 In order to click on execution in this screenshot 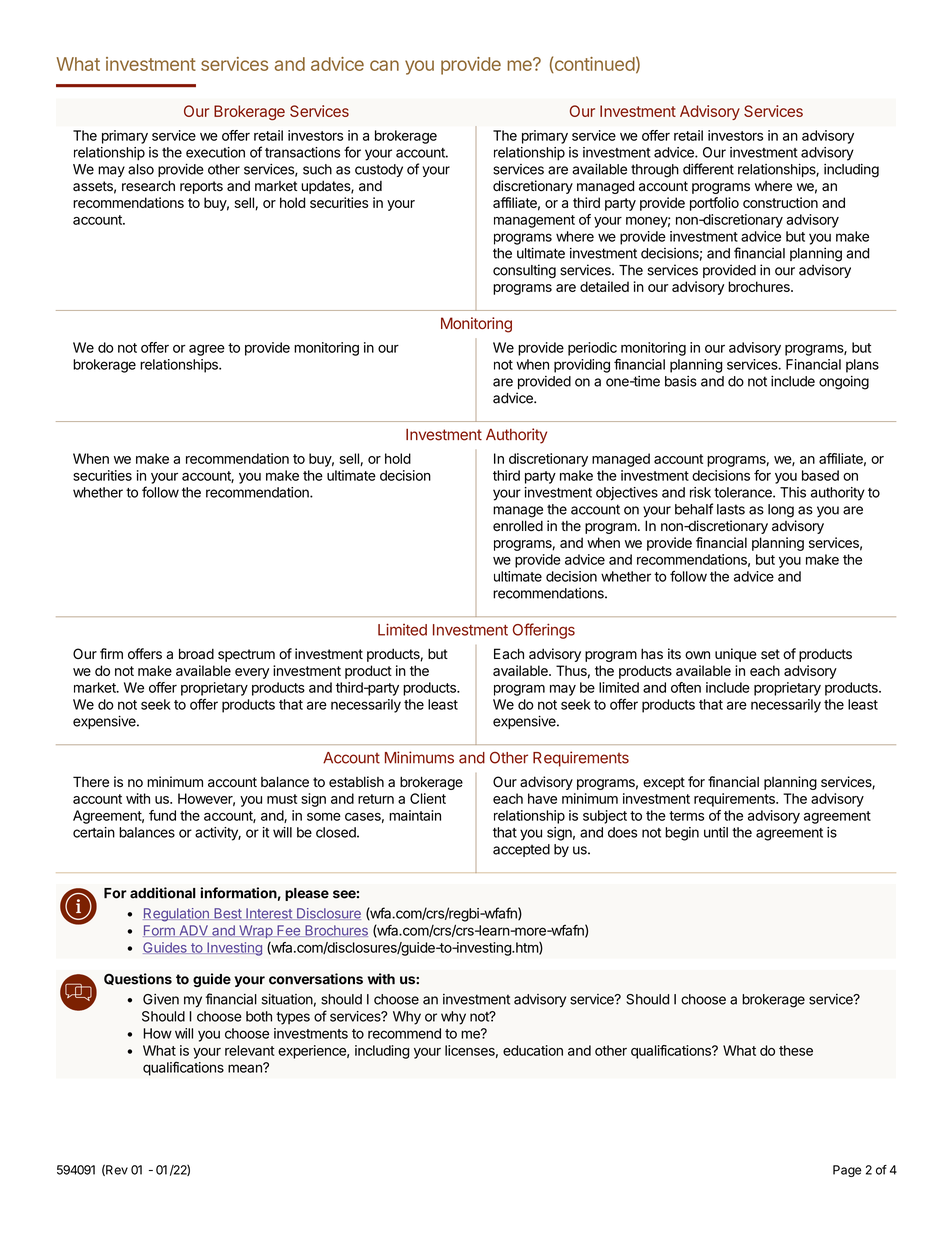, I will do `click(215, 152)`.
